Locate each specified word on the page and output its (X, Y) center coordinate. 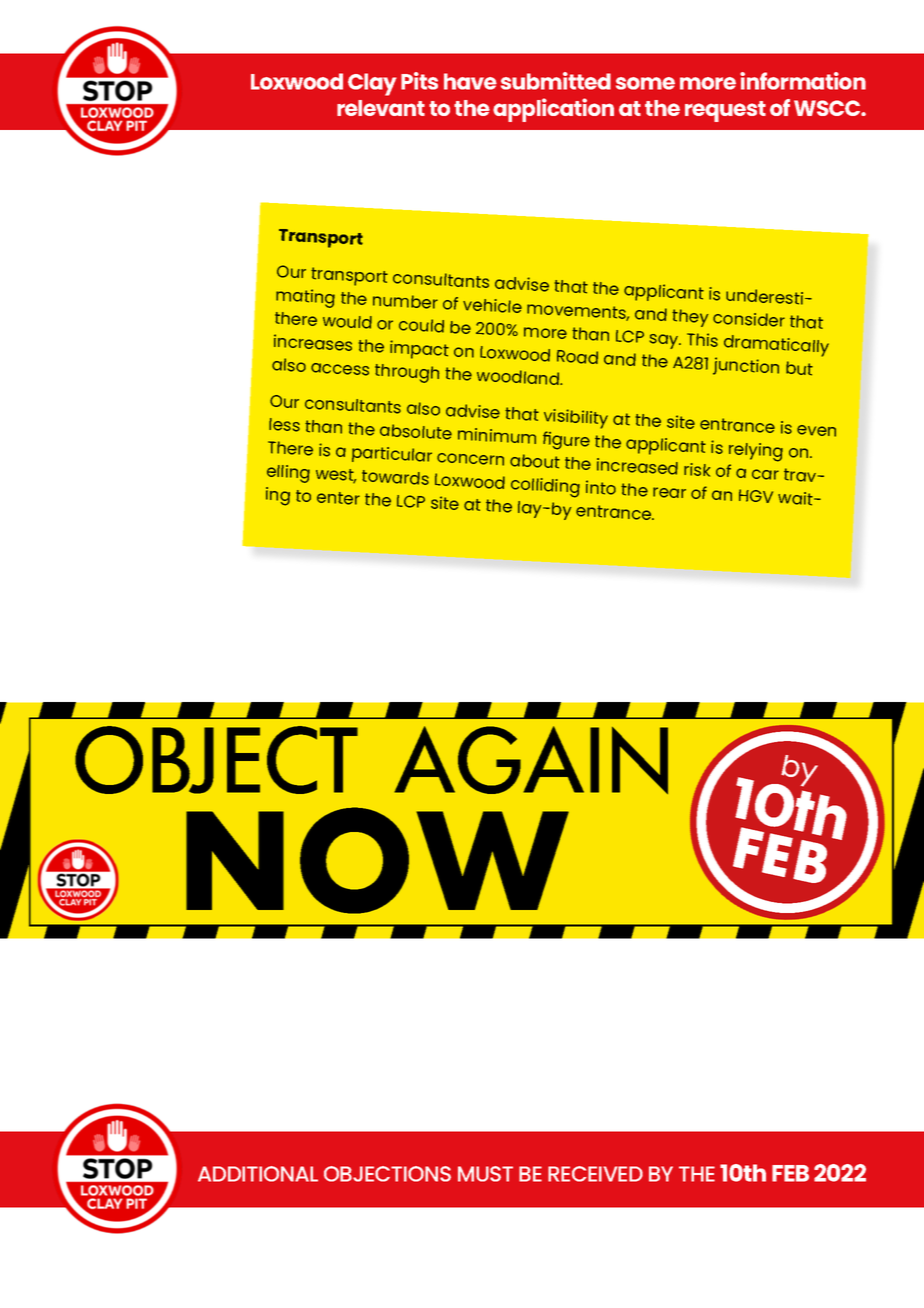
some (645, 83)
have (470, 81)
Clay (372, 84)
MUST (485, 1174)
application (553, 110)
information (803, 81)
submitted (556, 81)
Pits (419, 81)
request (725, 111)
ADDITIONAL (258, 1174)
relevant (381, 108)
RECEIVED (595, 1174)
